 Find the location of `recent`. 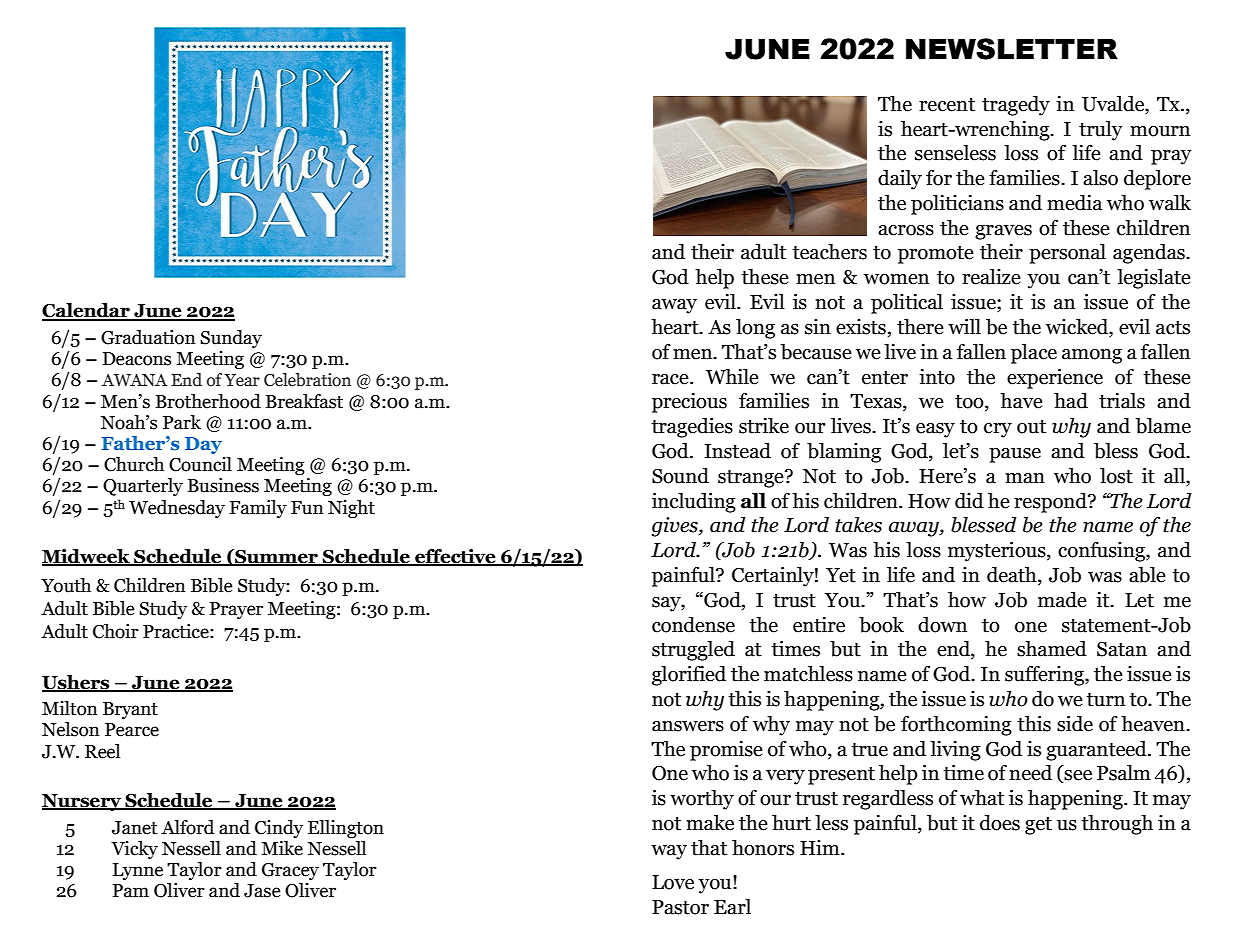

recent is located at coordinates (947, 105).
